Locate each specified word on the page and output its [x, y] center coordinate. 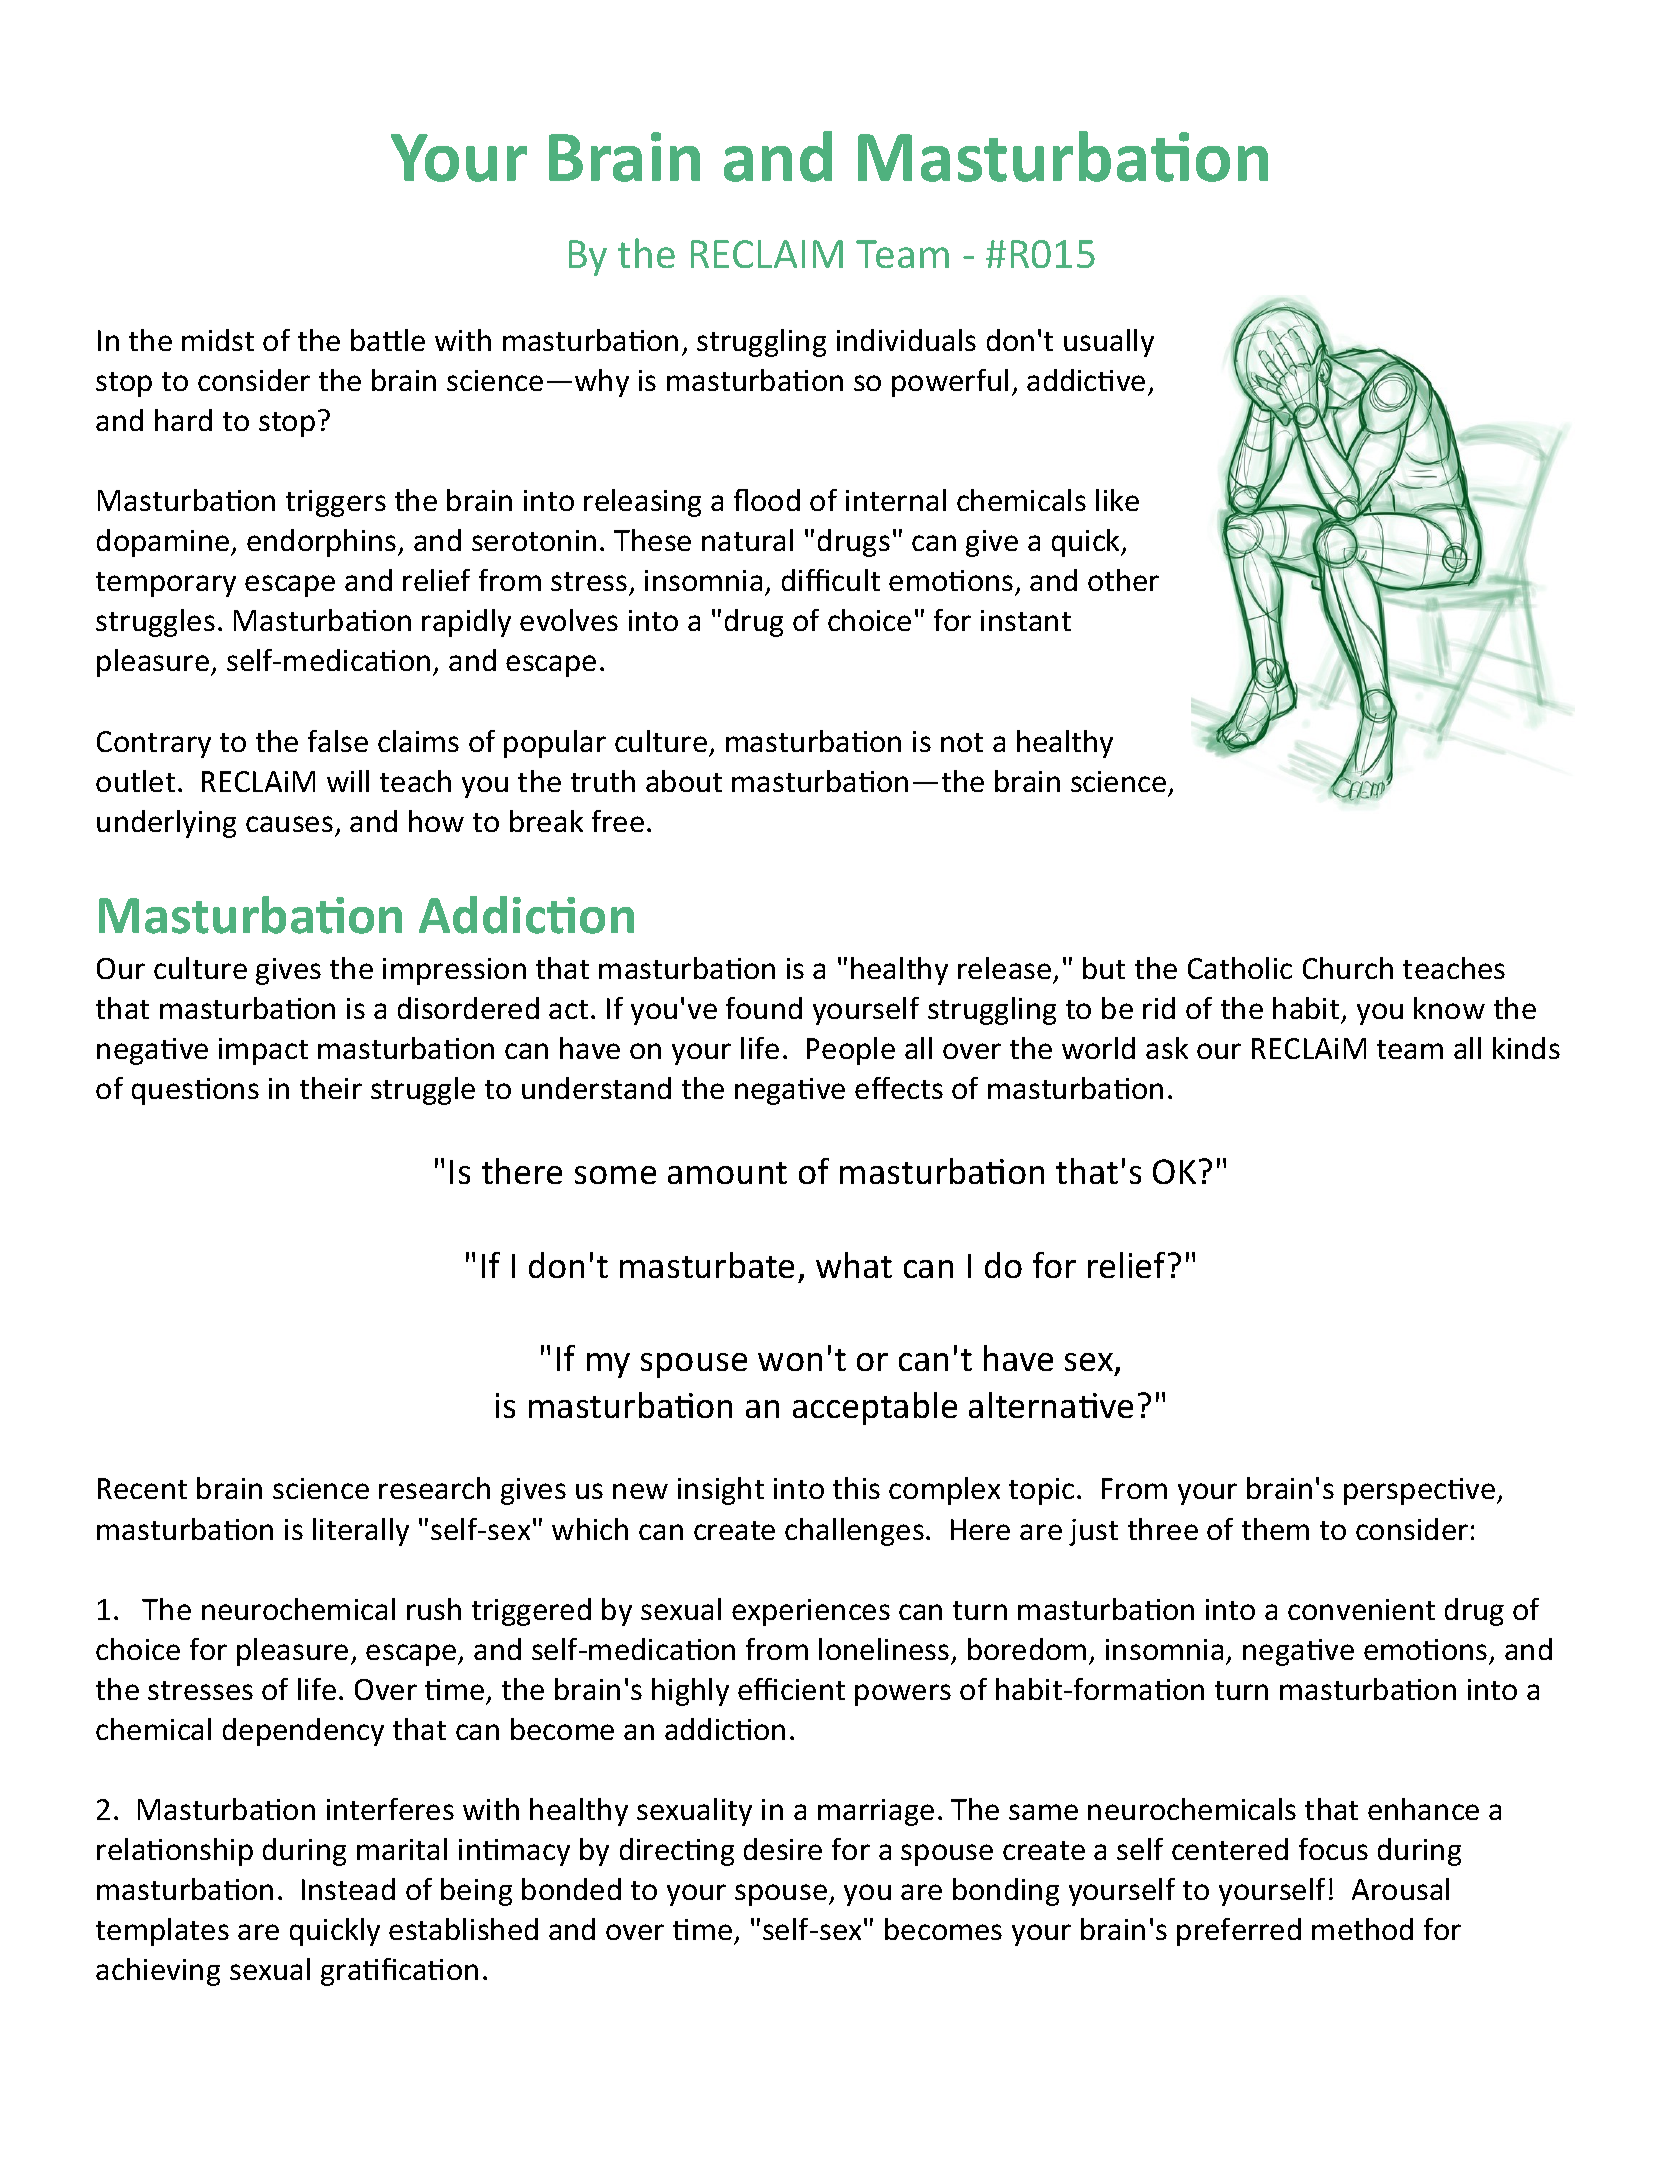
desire [783, 1849]
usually [1109, 343]
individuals [906, 340]
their [331, 1088]
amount [727, 1173]
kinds [1526, 1048]
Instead [348, 1889]
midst [218, 340]
